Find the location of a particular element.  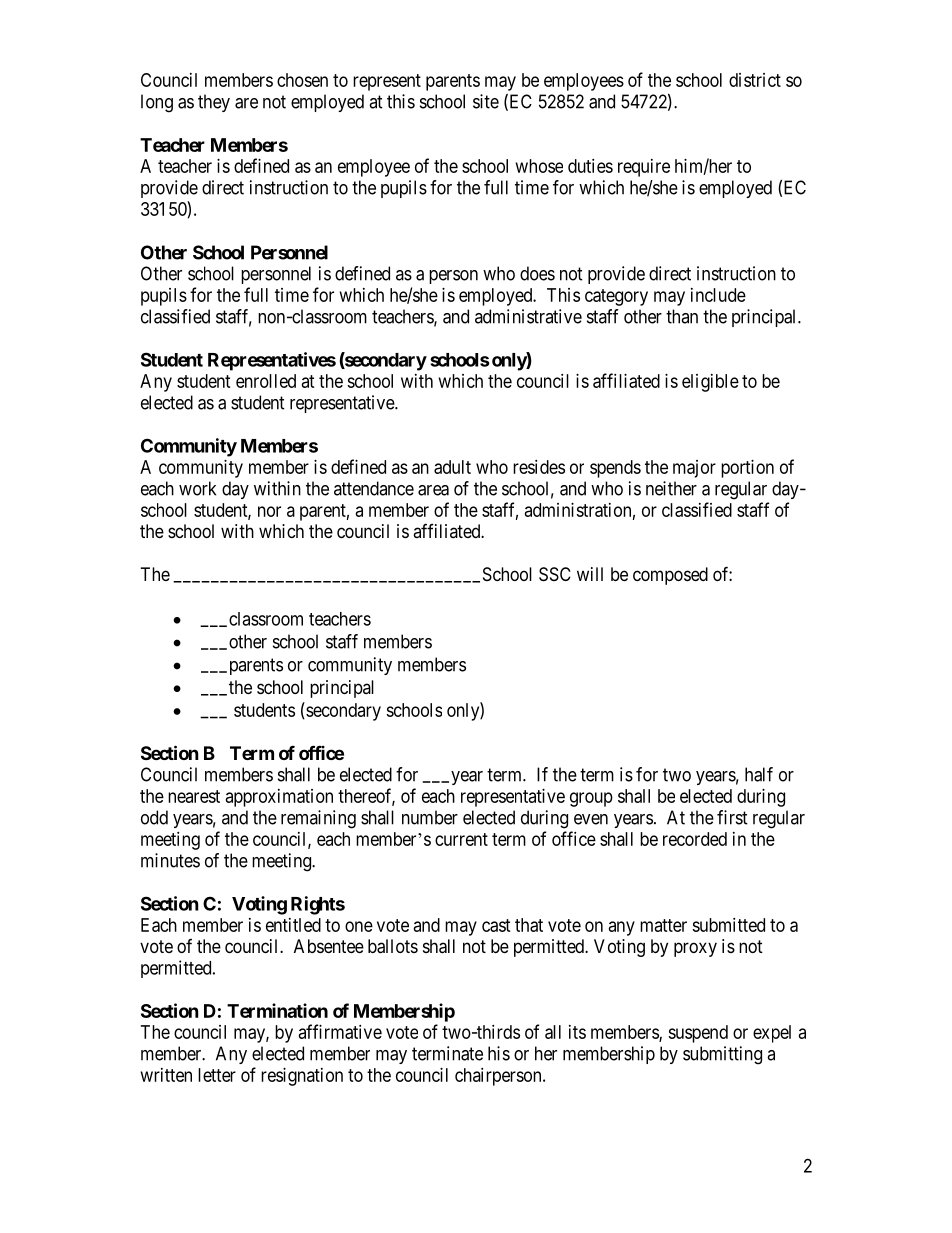

suspend is located at coordinates (698, 1034).
